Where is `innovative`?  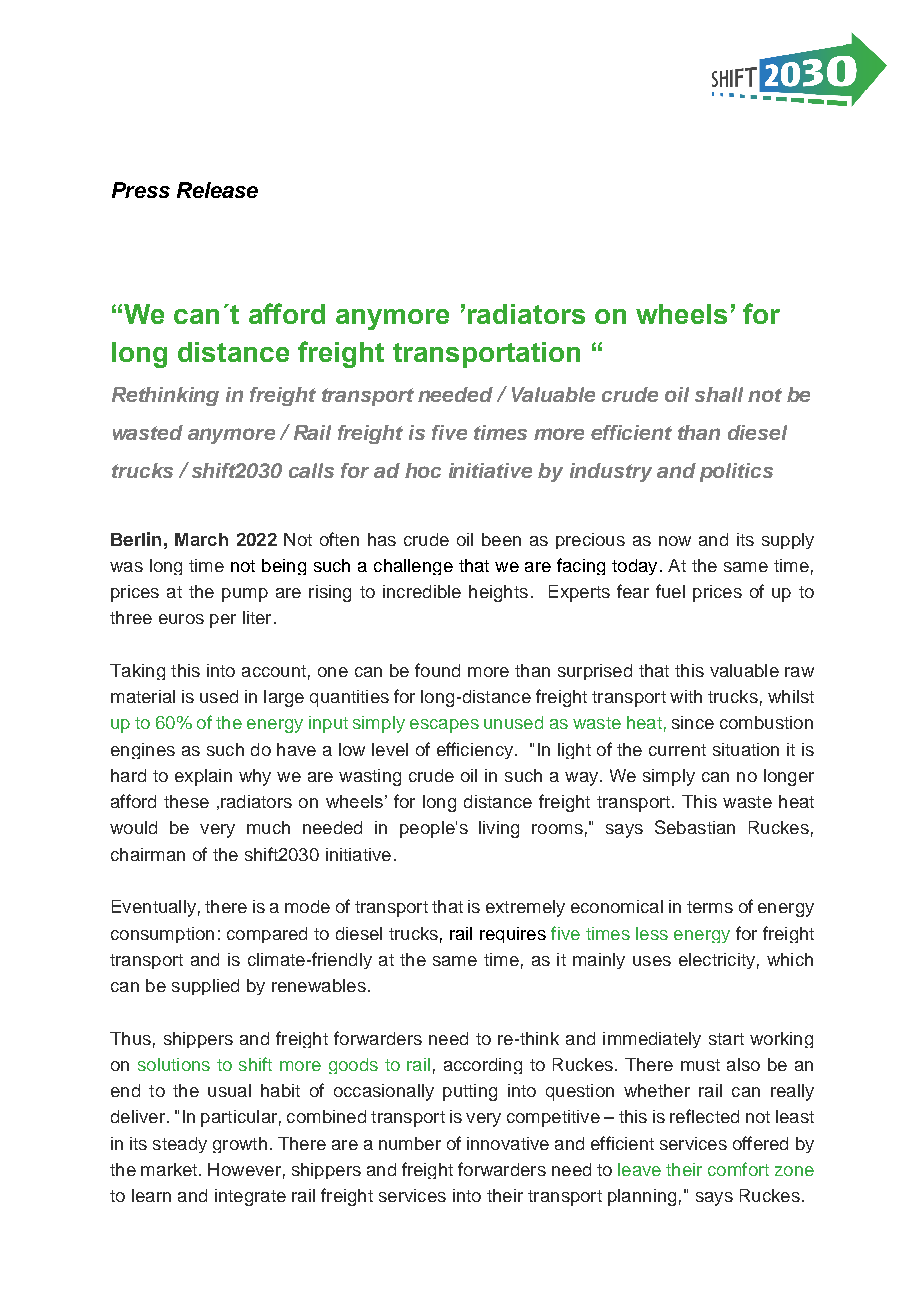
innovative is located at coordinates (508, 1143).
